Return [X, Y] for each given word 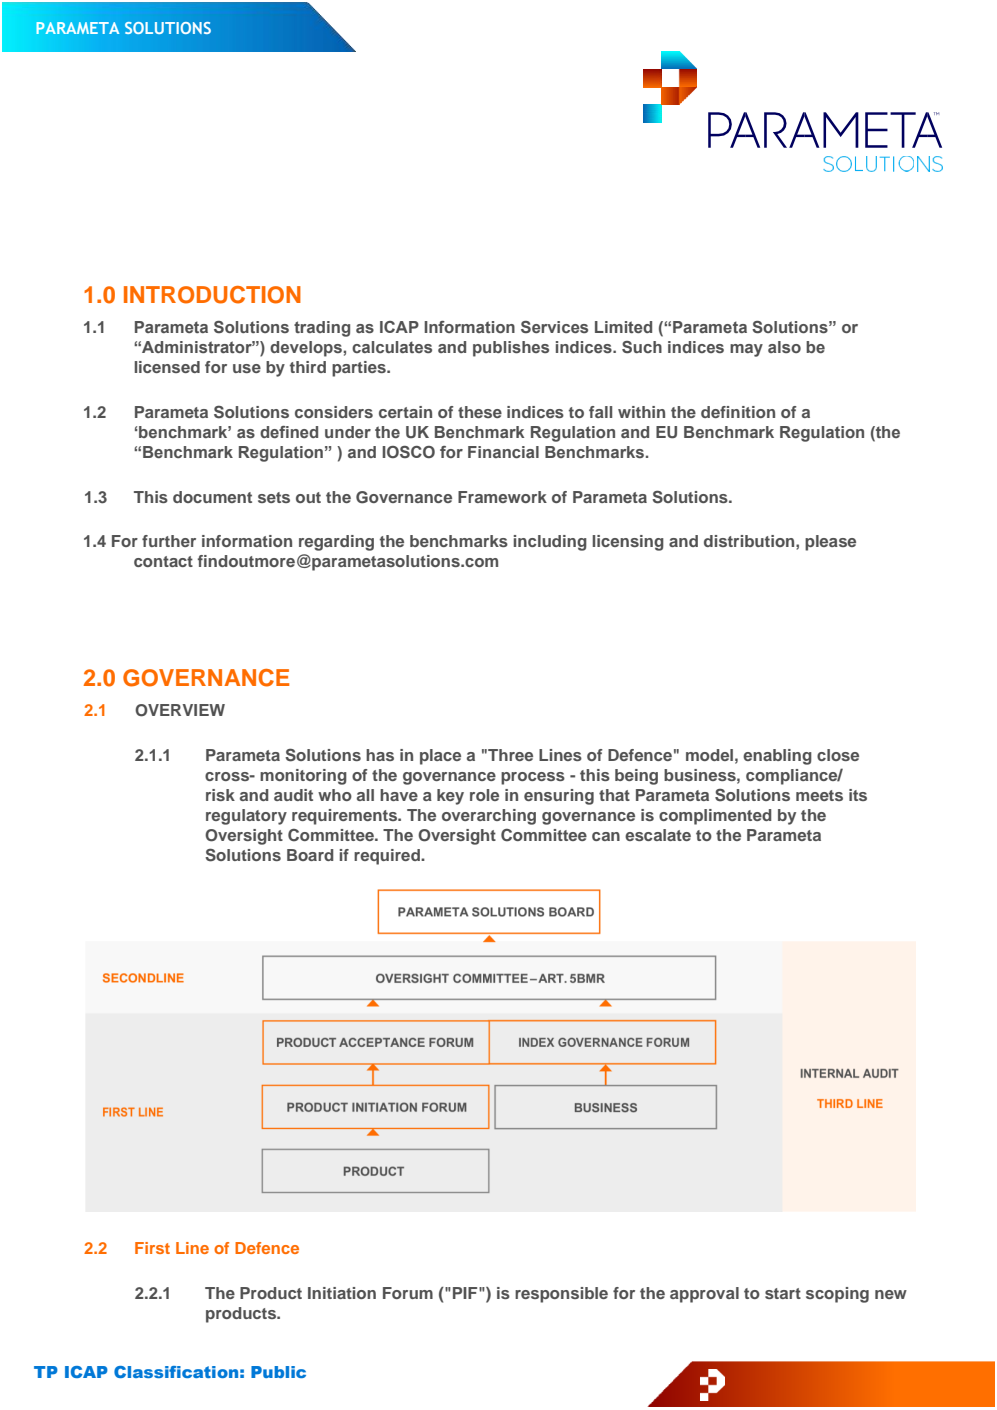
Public [278, 1372]
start [783, 1293]
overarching [489, 817]
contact [163, 561]
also [784, 347]
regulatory [246, 817]
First [152, 1248]
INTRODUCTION [212, 295]
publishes [511, 349]
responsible [561, 1295]
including [550, 543]
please [830, 543]
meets [819, 795]
